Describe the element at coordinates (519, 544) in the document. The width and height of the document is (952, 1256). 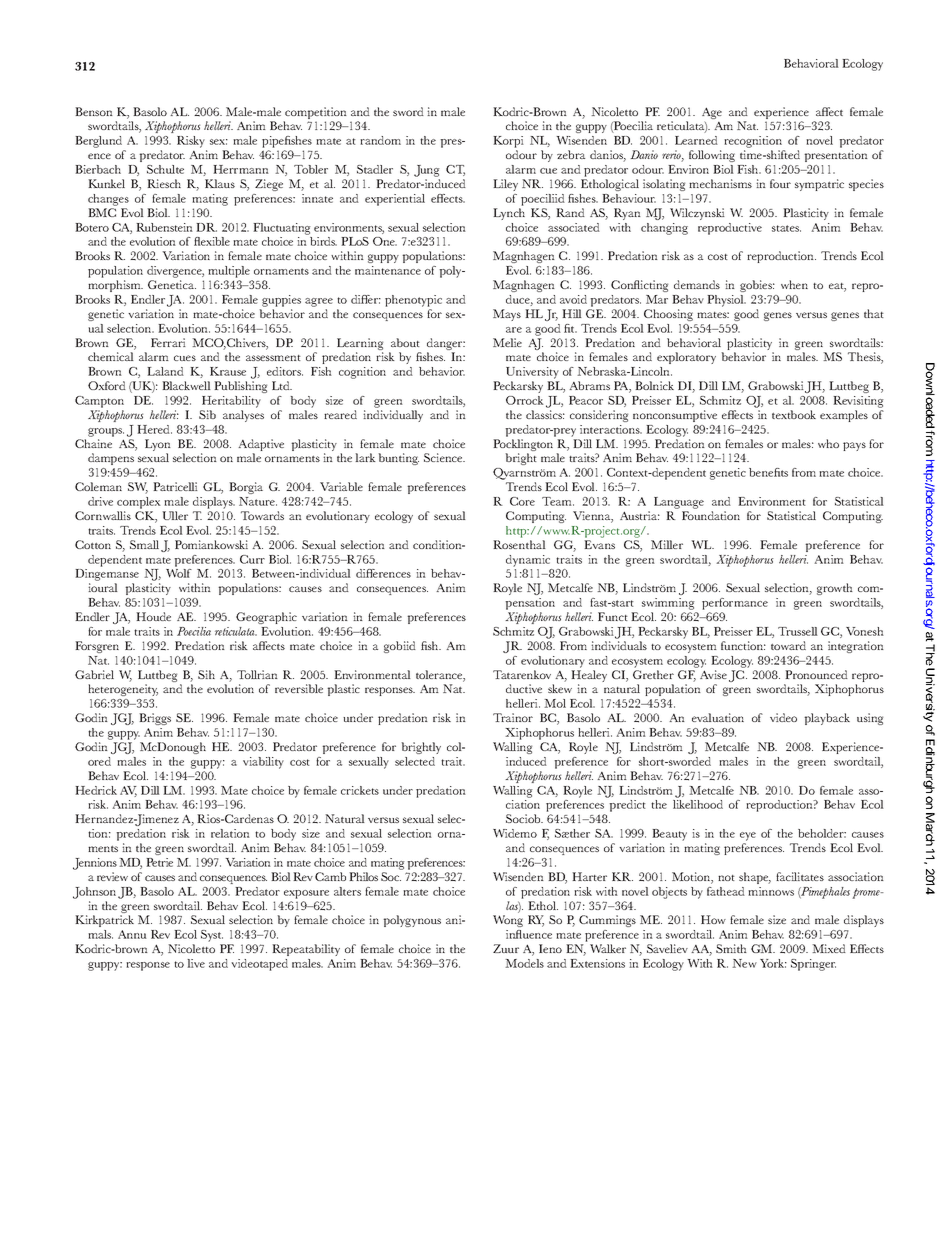
I see `Rosenthal` at that location.
